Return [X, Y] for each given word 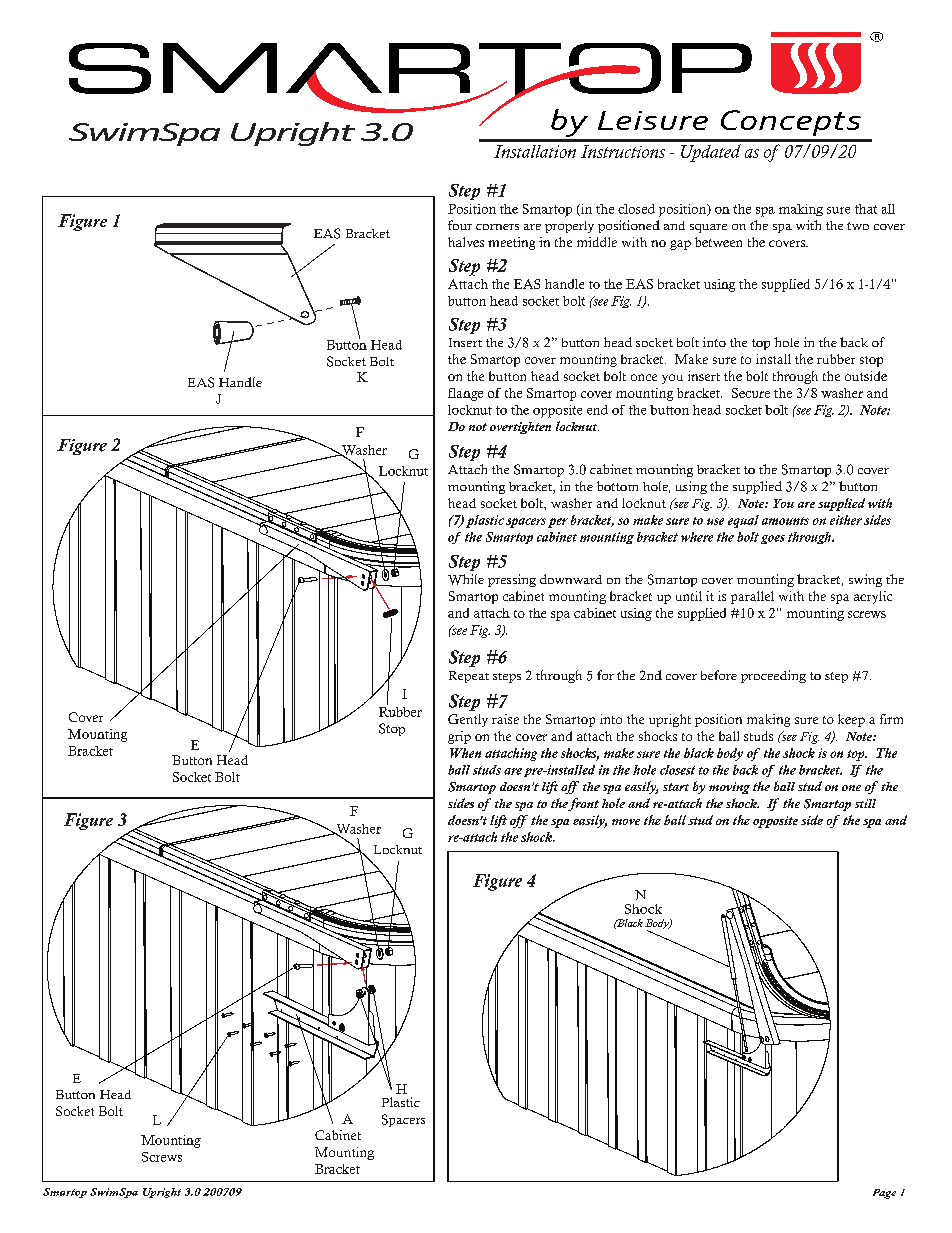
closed [636, 209]
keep [851, 720]
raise [505, 719]
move [626, 822]
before [719, 675]
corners [497, 227]
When [465, 753]
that [866, 209]
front [583, 804]
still [865, 803]
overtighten [520, 428]
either [846, 520]
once [644, 377]
